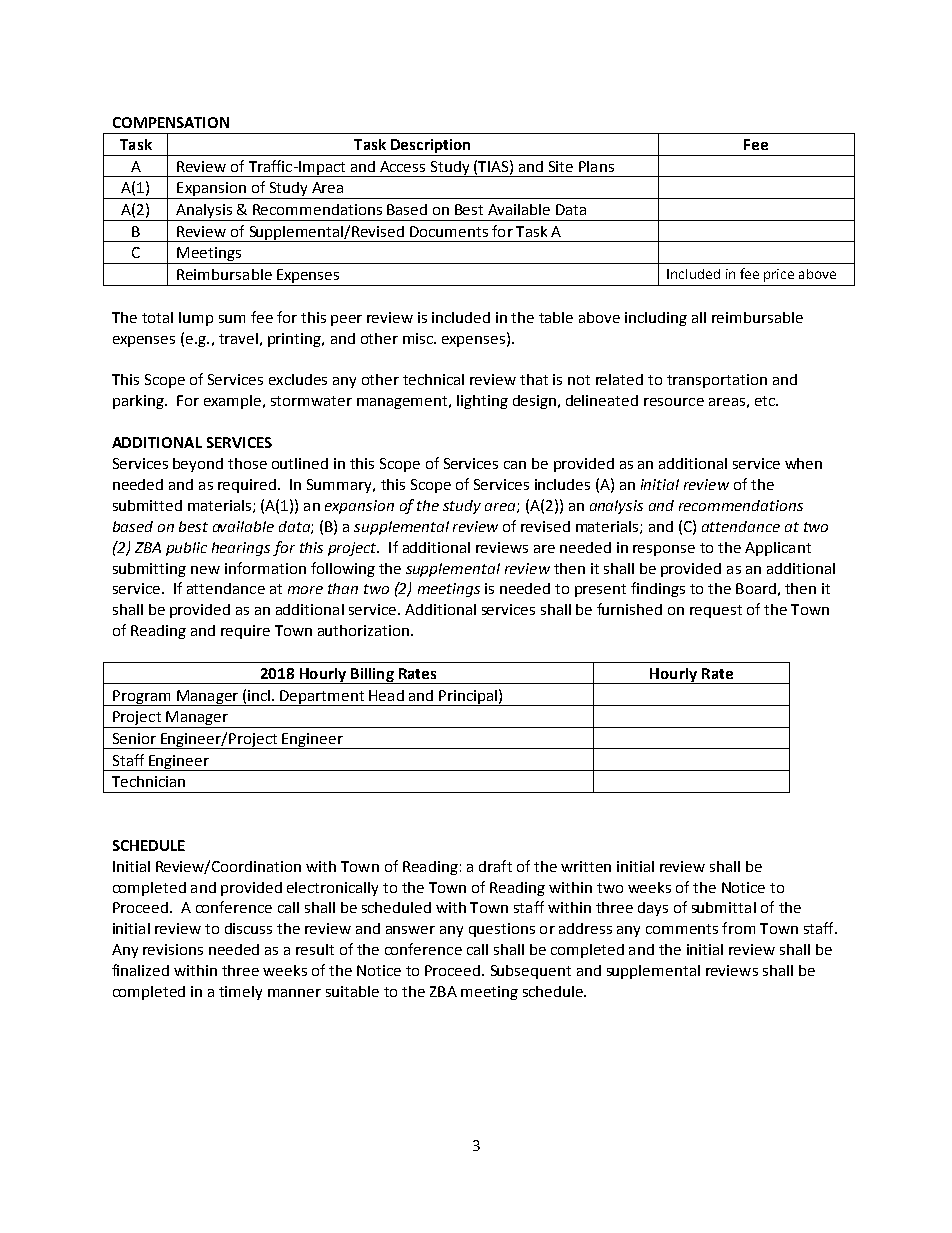  What do you see at coordinates (596, 166) in the screenshot?
I see `Plans` at bounding box center [596, 166].
